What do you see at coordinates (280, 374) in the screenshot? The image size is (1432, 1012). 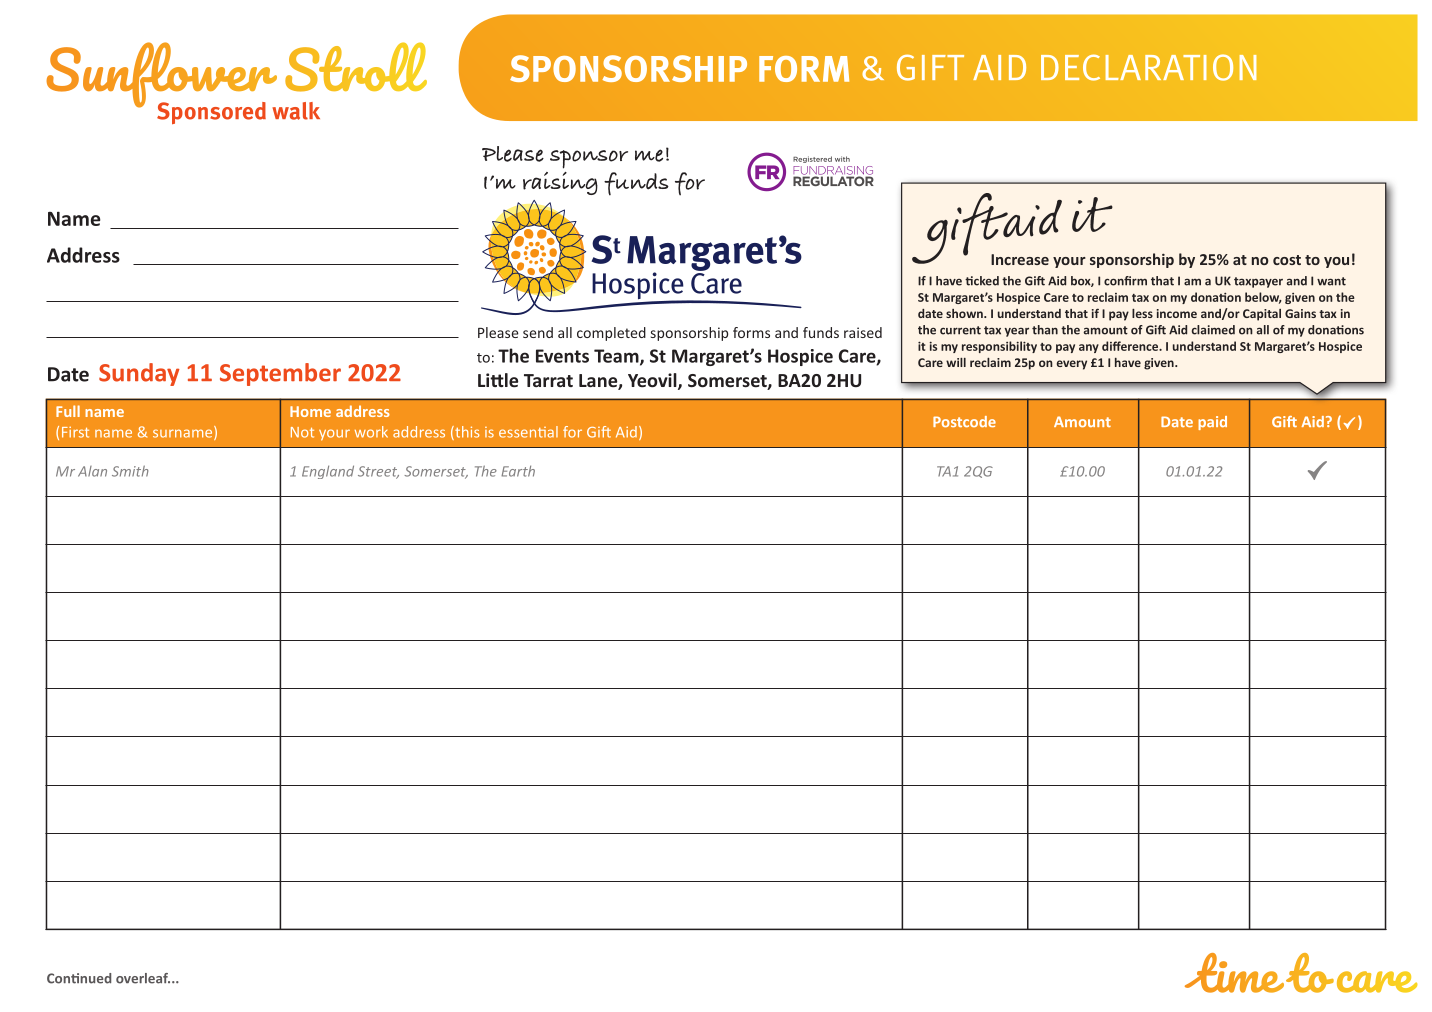 I see `September` at bounding box center [280, 374].
